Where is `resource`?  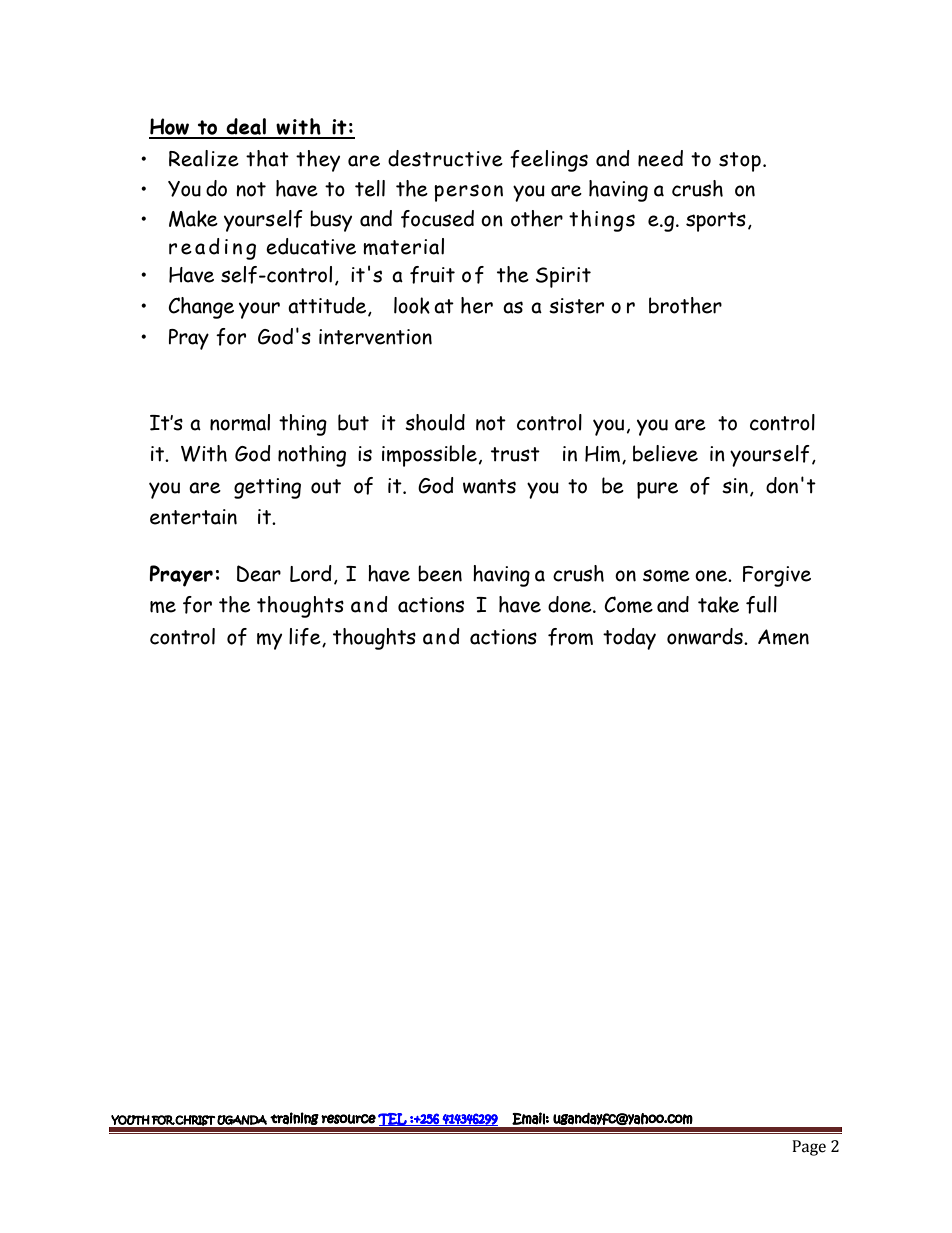 resource is located at coordinates (348, 1119).
